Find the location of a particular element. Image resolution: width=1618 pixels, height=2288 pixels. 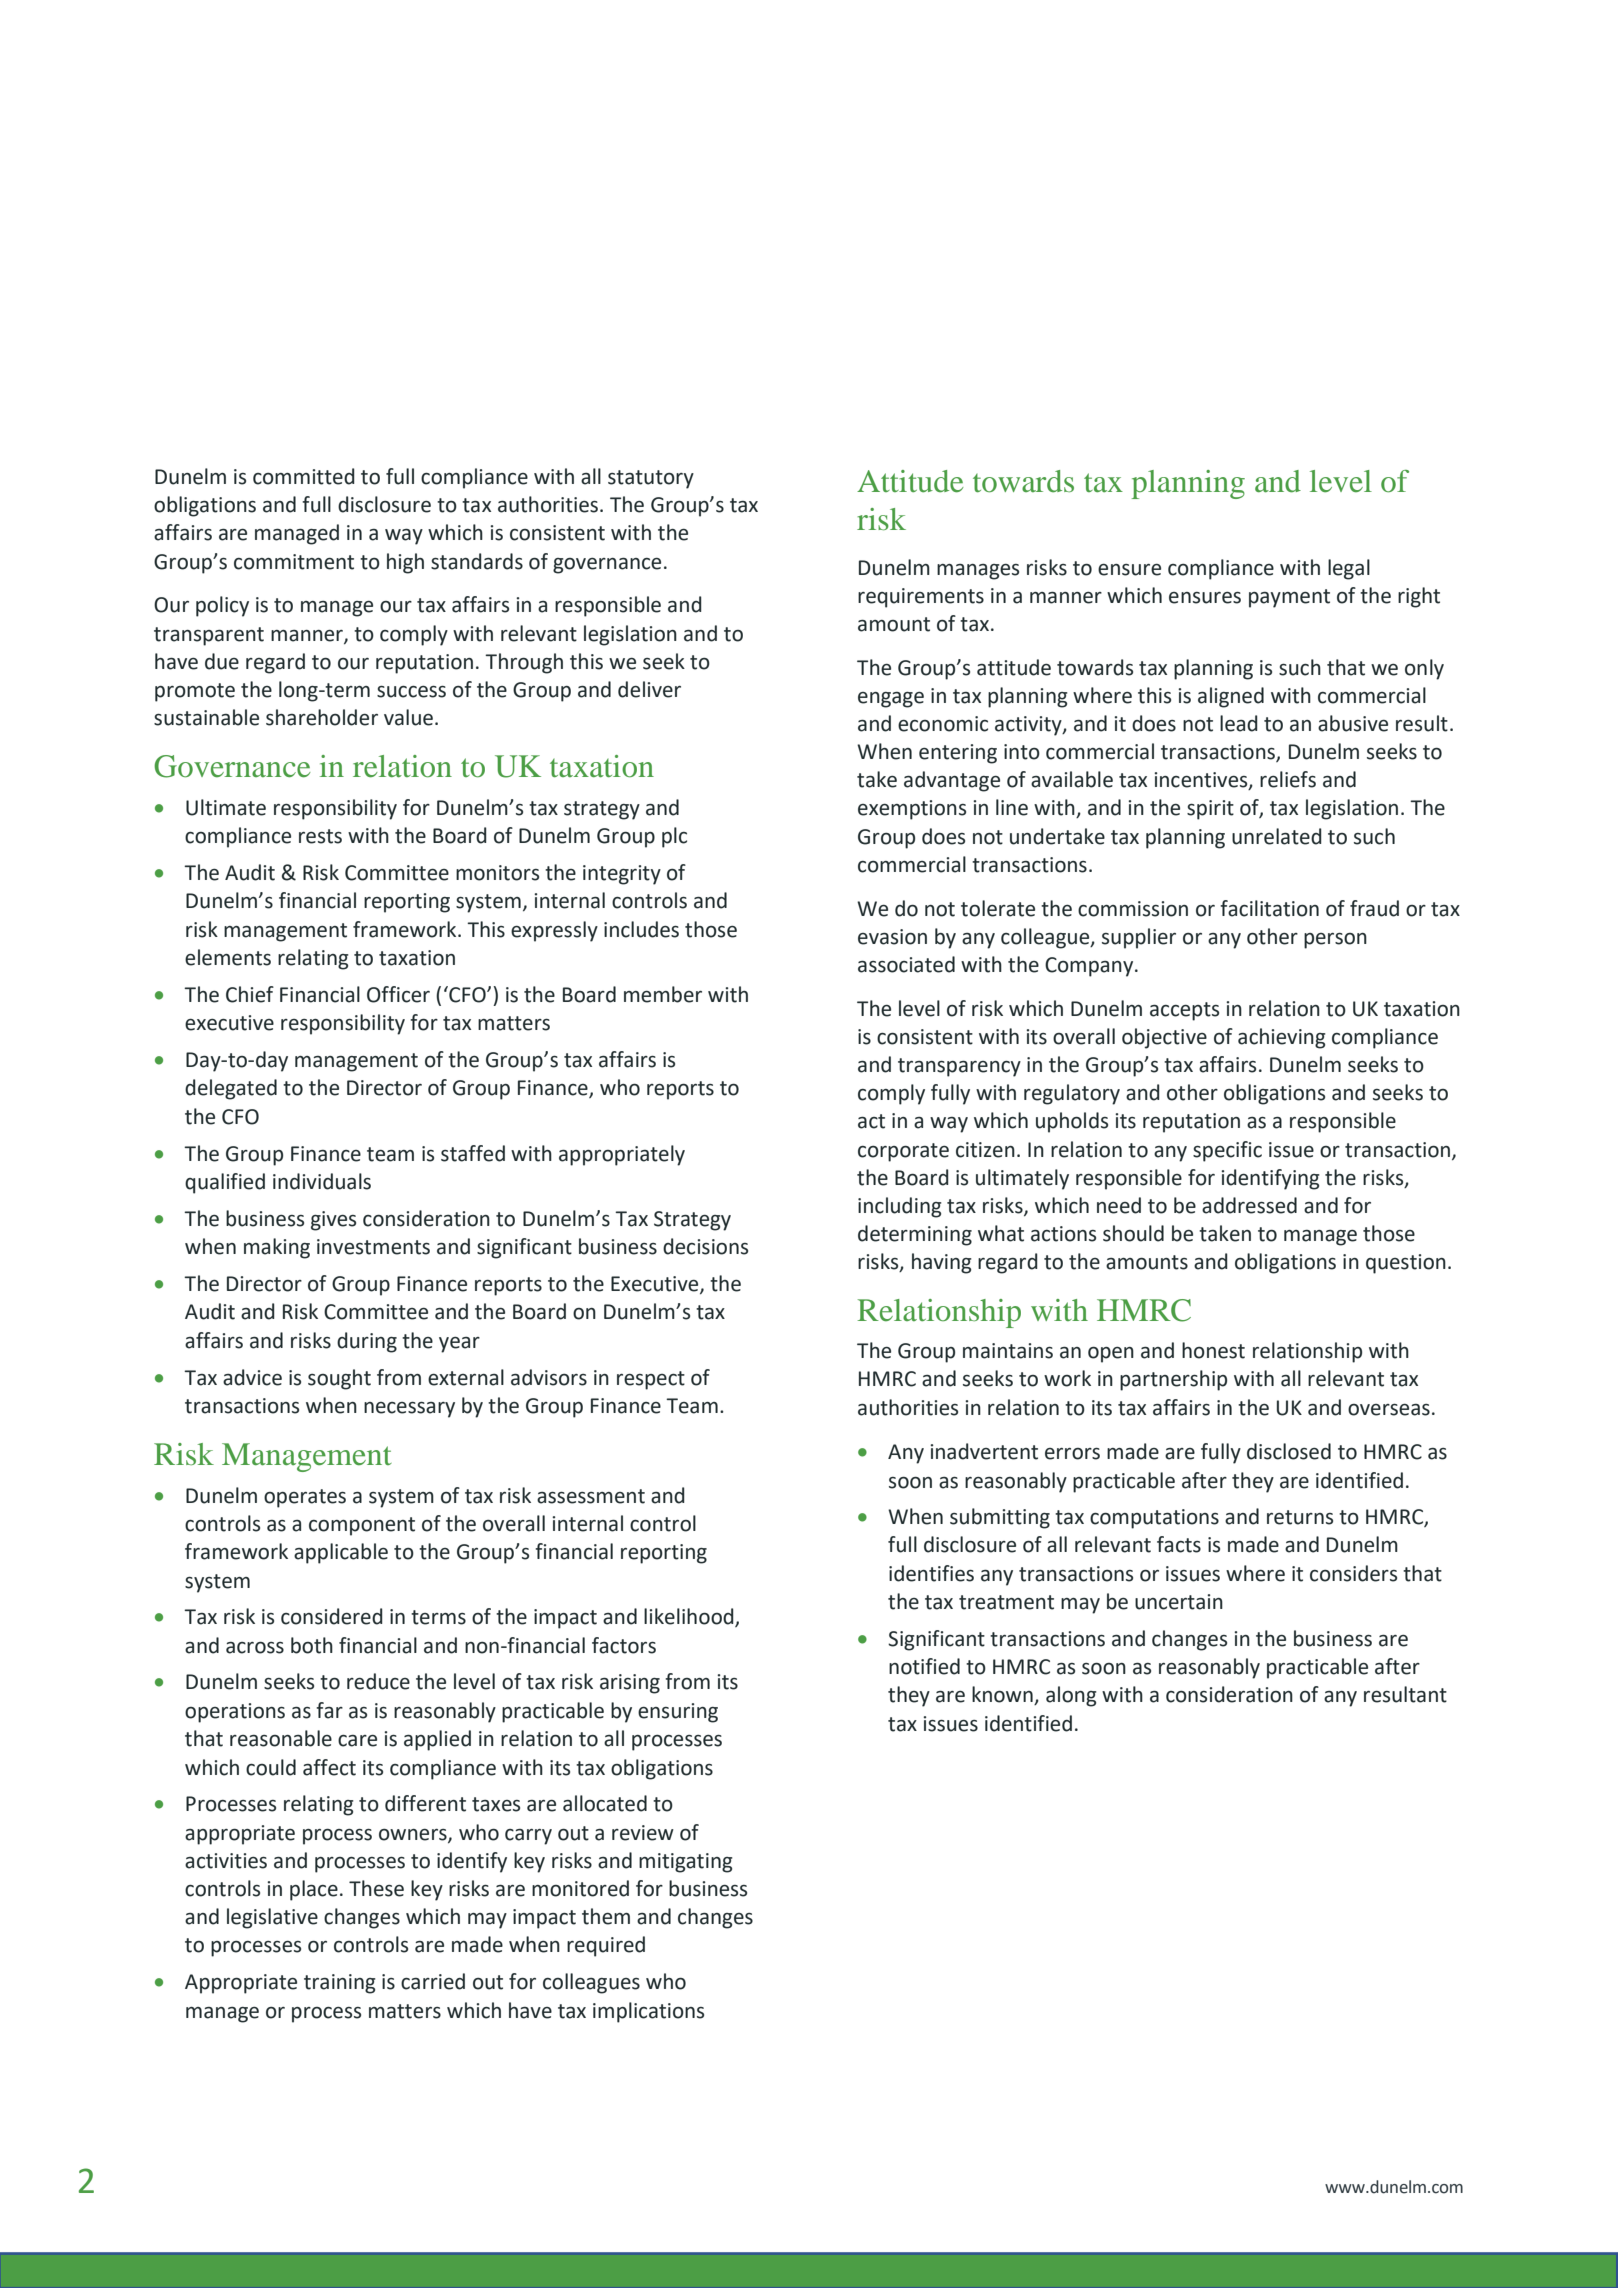

training is located at coordinates (340, 1984).
